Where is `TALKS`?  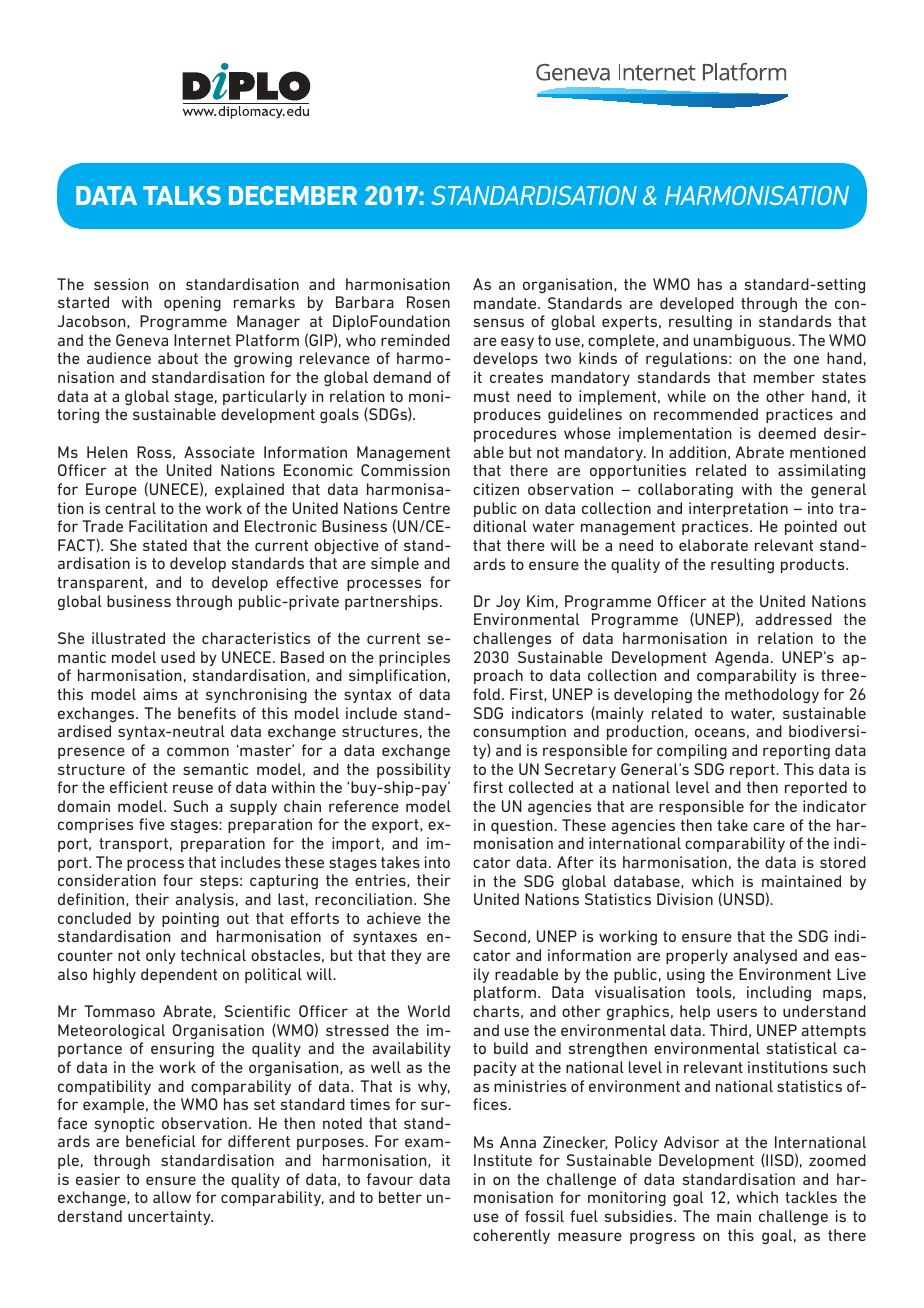 TALKS is located at coordinates (182, 195).
